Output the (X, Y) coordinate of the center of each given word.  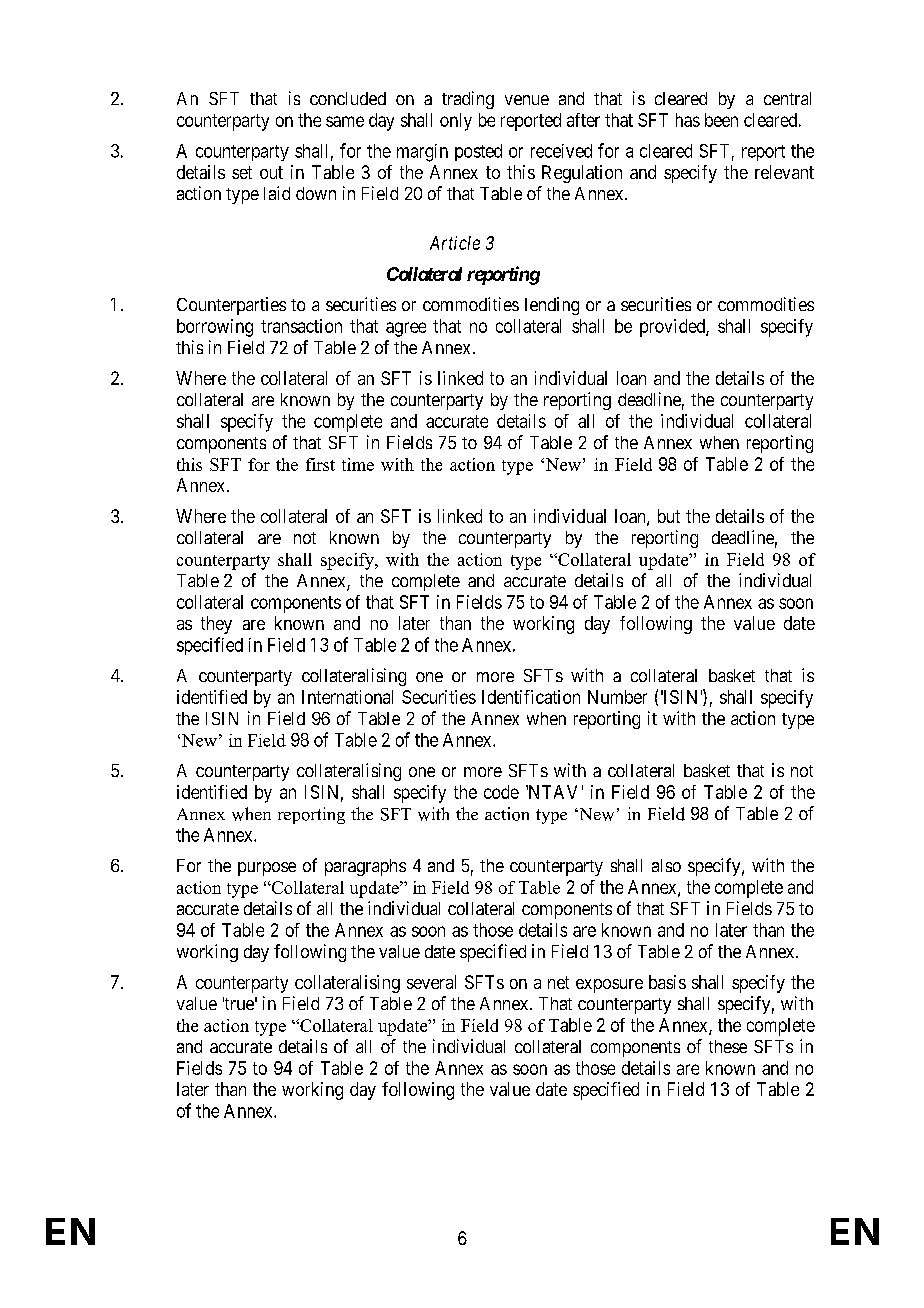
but (669, 516)
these (728, 1046)
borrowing (215, 328)
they (216, 625)
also (666, 865)
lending (552, 306)
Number (617, 697)
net (558, 982)
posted (478, 152)
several (431, 982)
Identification (531, 697)
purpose (267, 869)
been (721, 120)
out (271, 172)
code (501, 792)
